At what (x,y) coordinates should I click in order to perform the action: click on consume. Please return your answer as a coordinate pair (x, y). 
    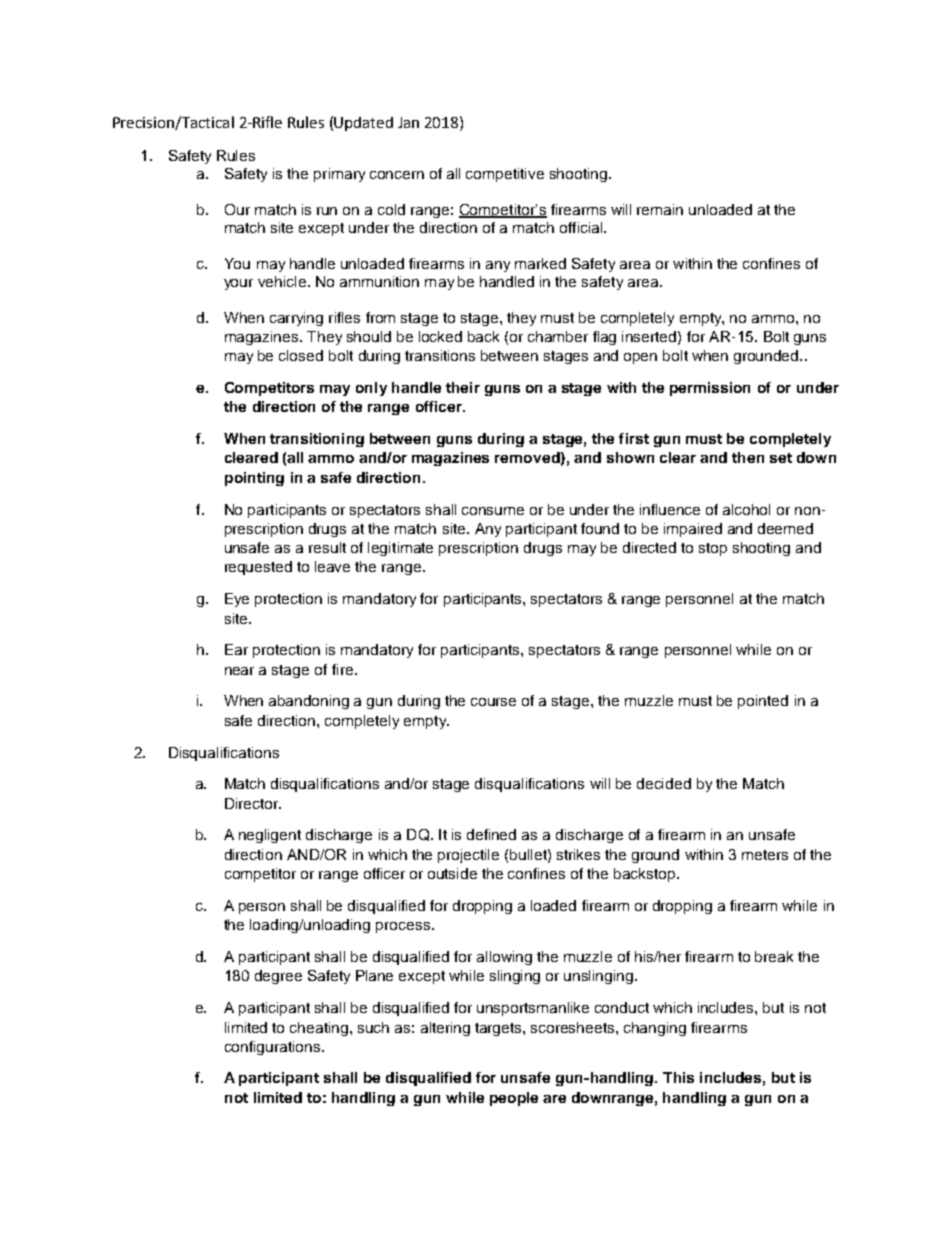
    Looking at the image, I should click on (493, 511).
